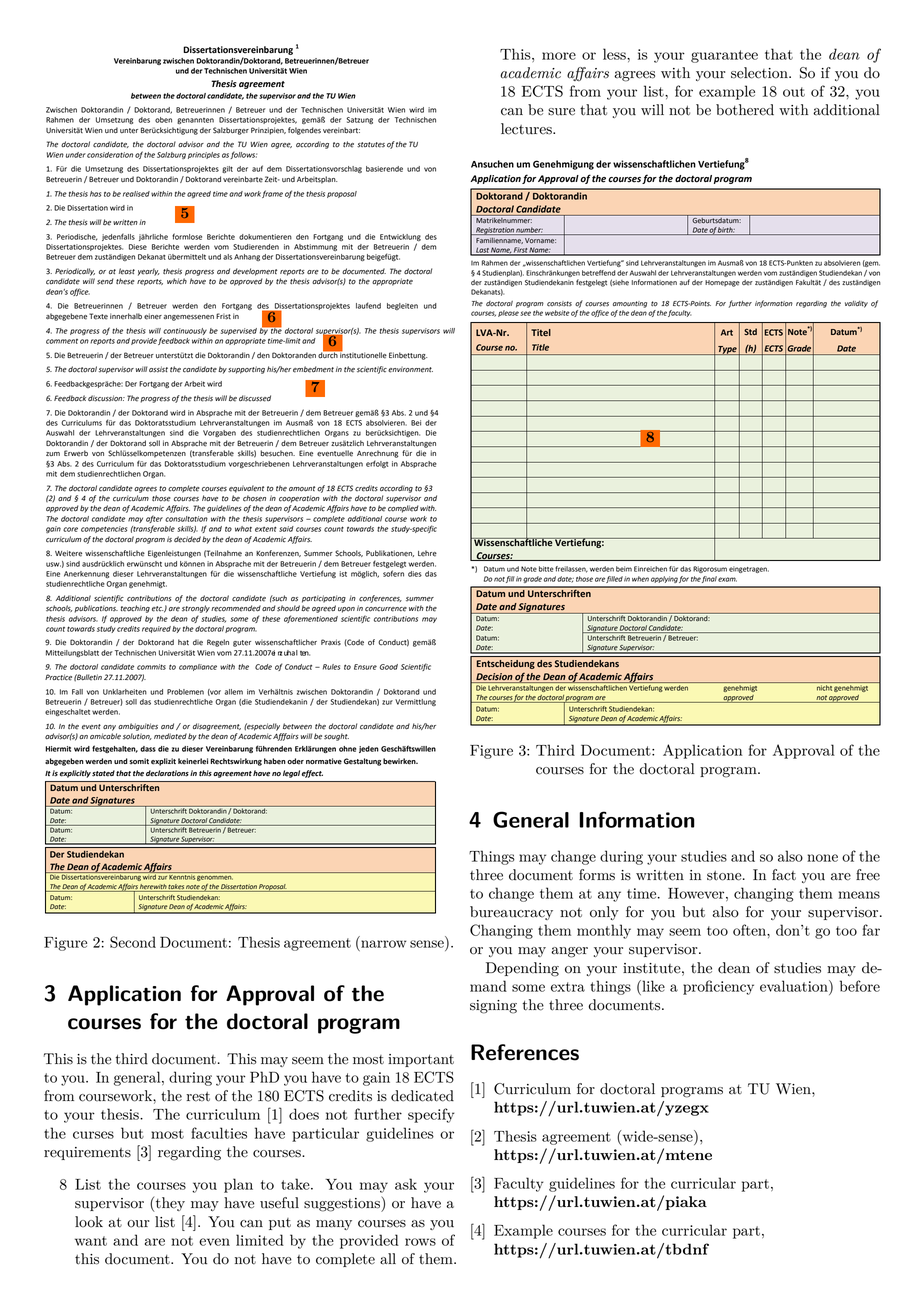 The height and width of the screenshot is (1308, 924). I want to click on evaluation, so click(795, 986).
